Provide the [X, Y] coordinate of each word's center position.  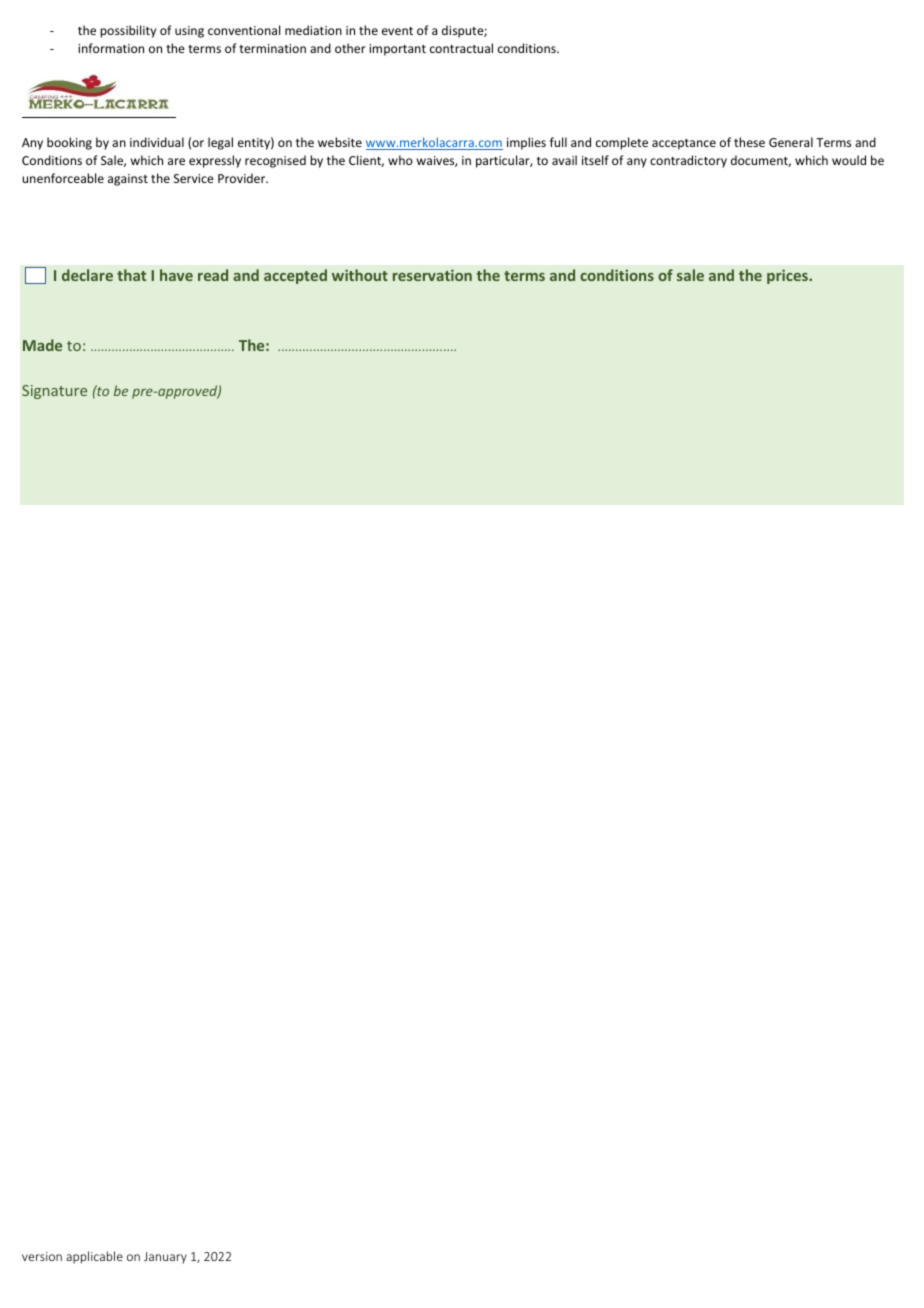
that [131, 275]
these [749, 142]
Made [42, 345]
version [42, 1256]
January [165, 1258]
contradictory [688, 161]
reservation [432, 275]
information [111, 48]
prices [788, 276]
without [360, 275]
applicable [94, 1257]
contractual [461, 48]
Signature [54, 392]
